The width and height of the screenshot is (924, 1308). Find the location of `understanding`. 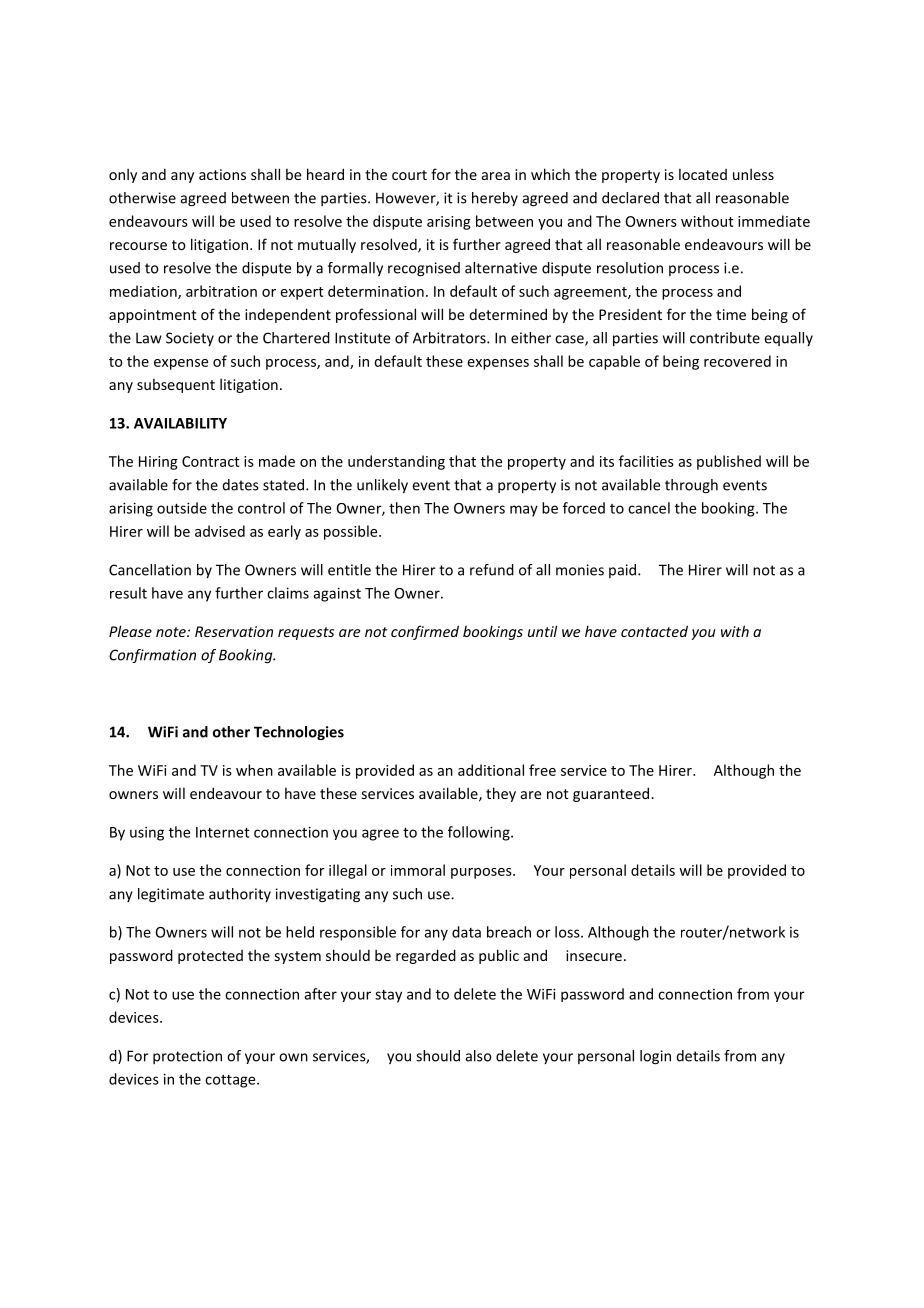

understanding is located at coordinates (396, 462).
